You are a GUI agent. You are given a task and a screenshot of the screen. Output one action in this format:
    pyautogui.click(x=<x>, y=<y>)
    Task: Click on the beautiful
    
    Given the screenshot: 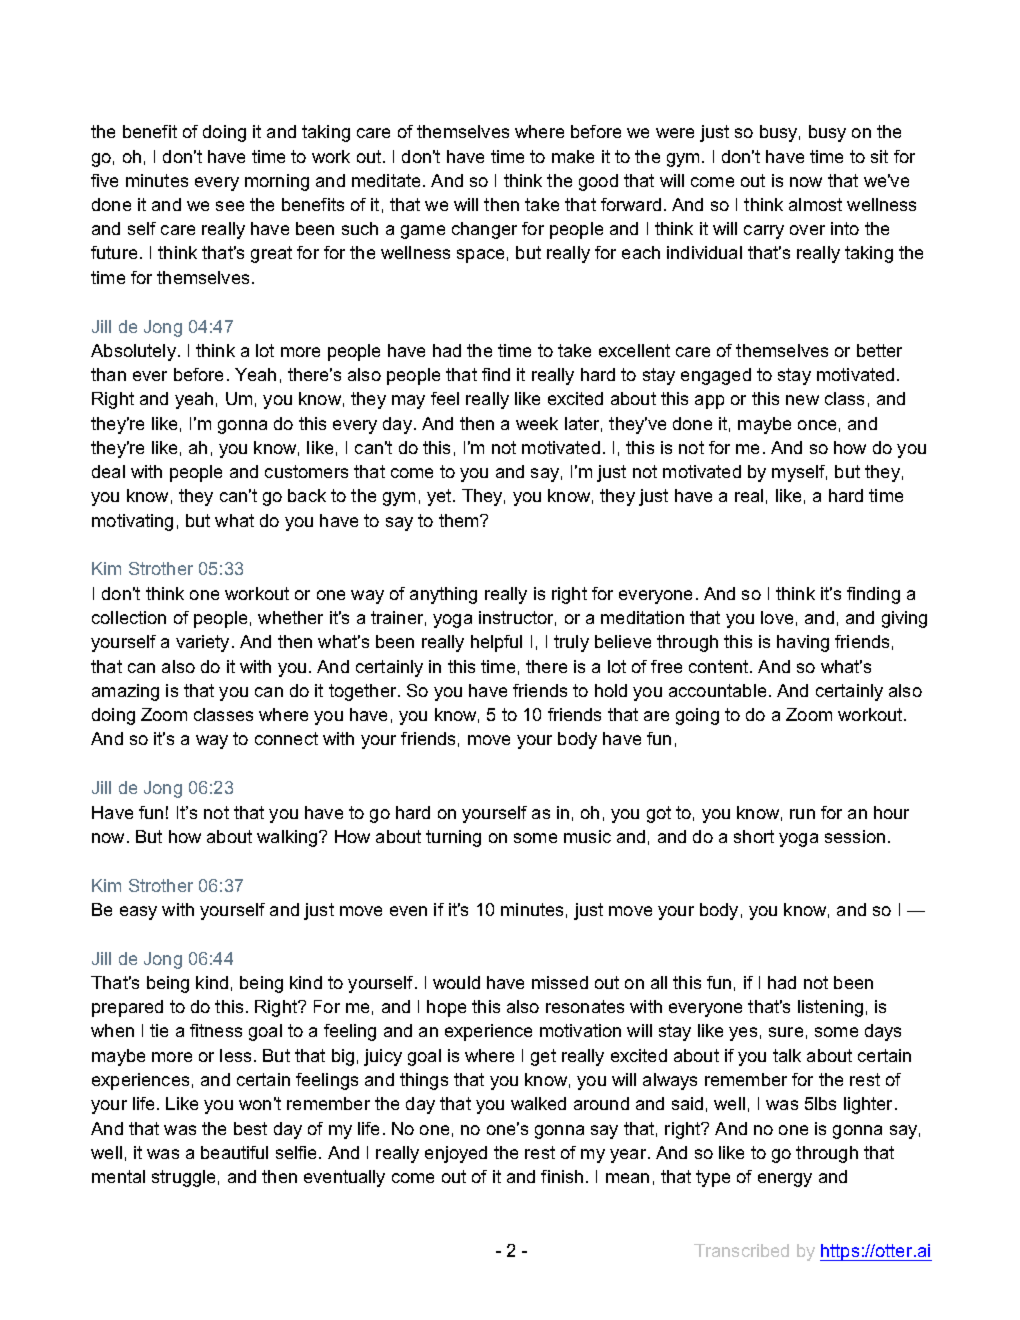 What is the action you would take?
    pyautogui.click(x=234, y=1152)
